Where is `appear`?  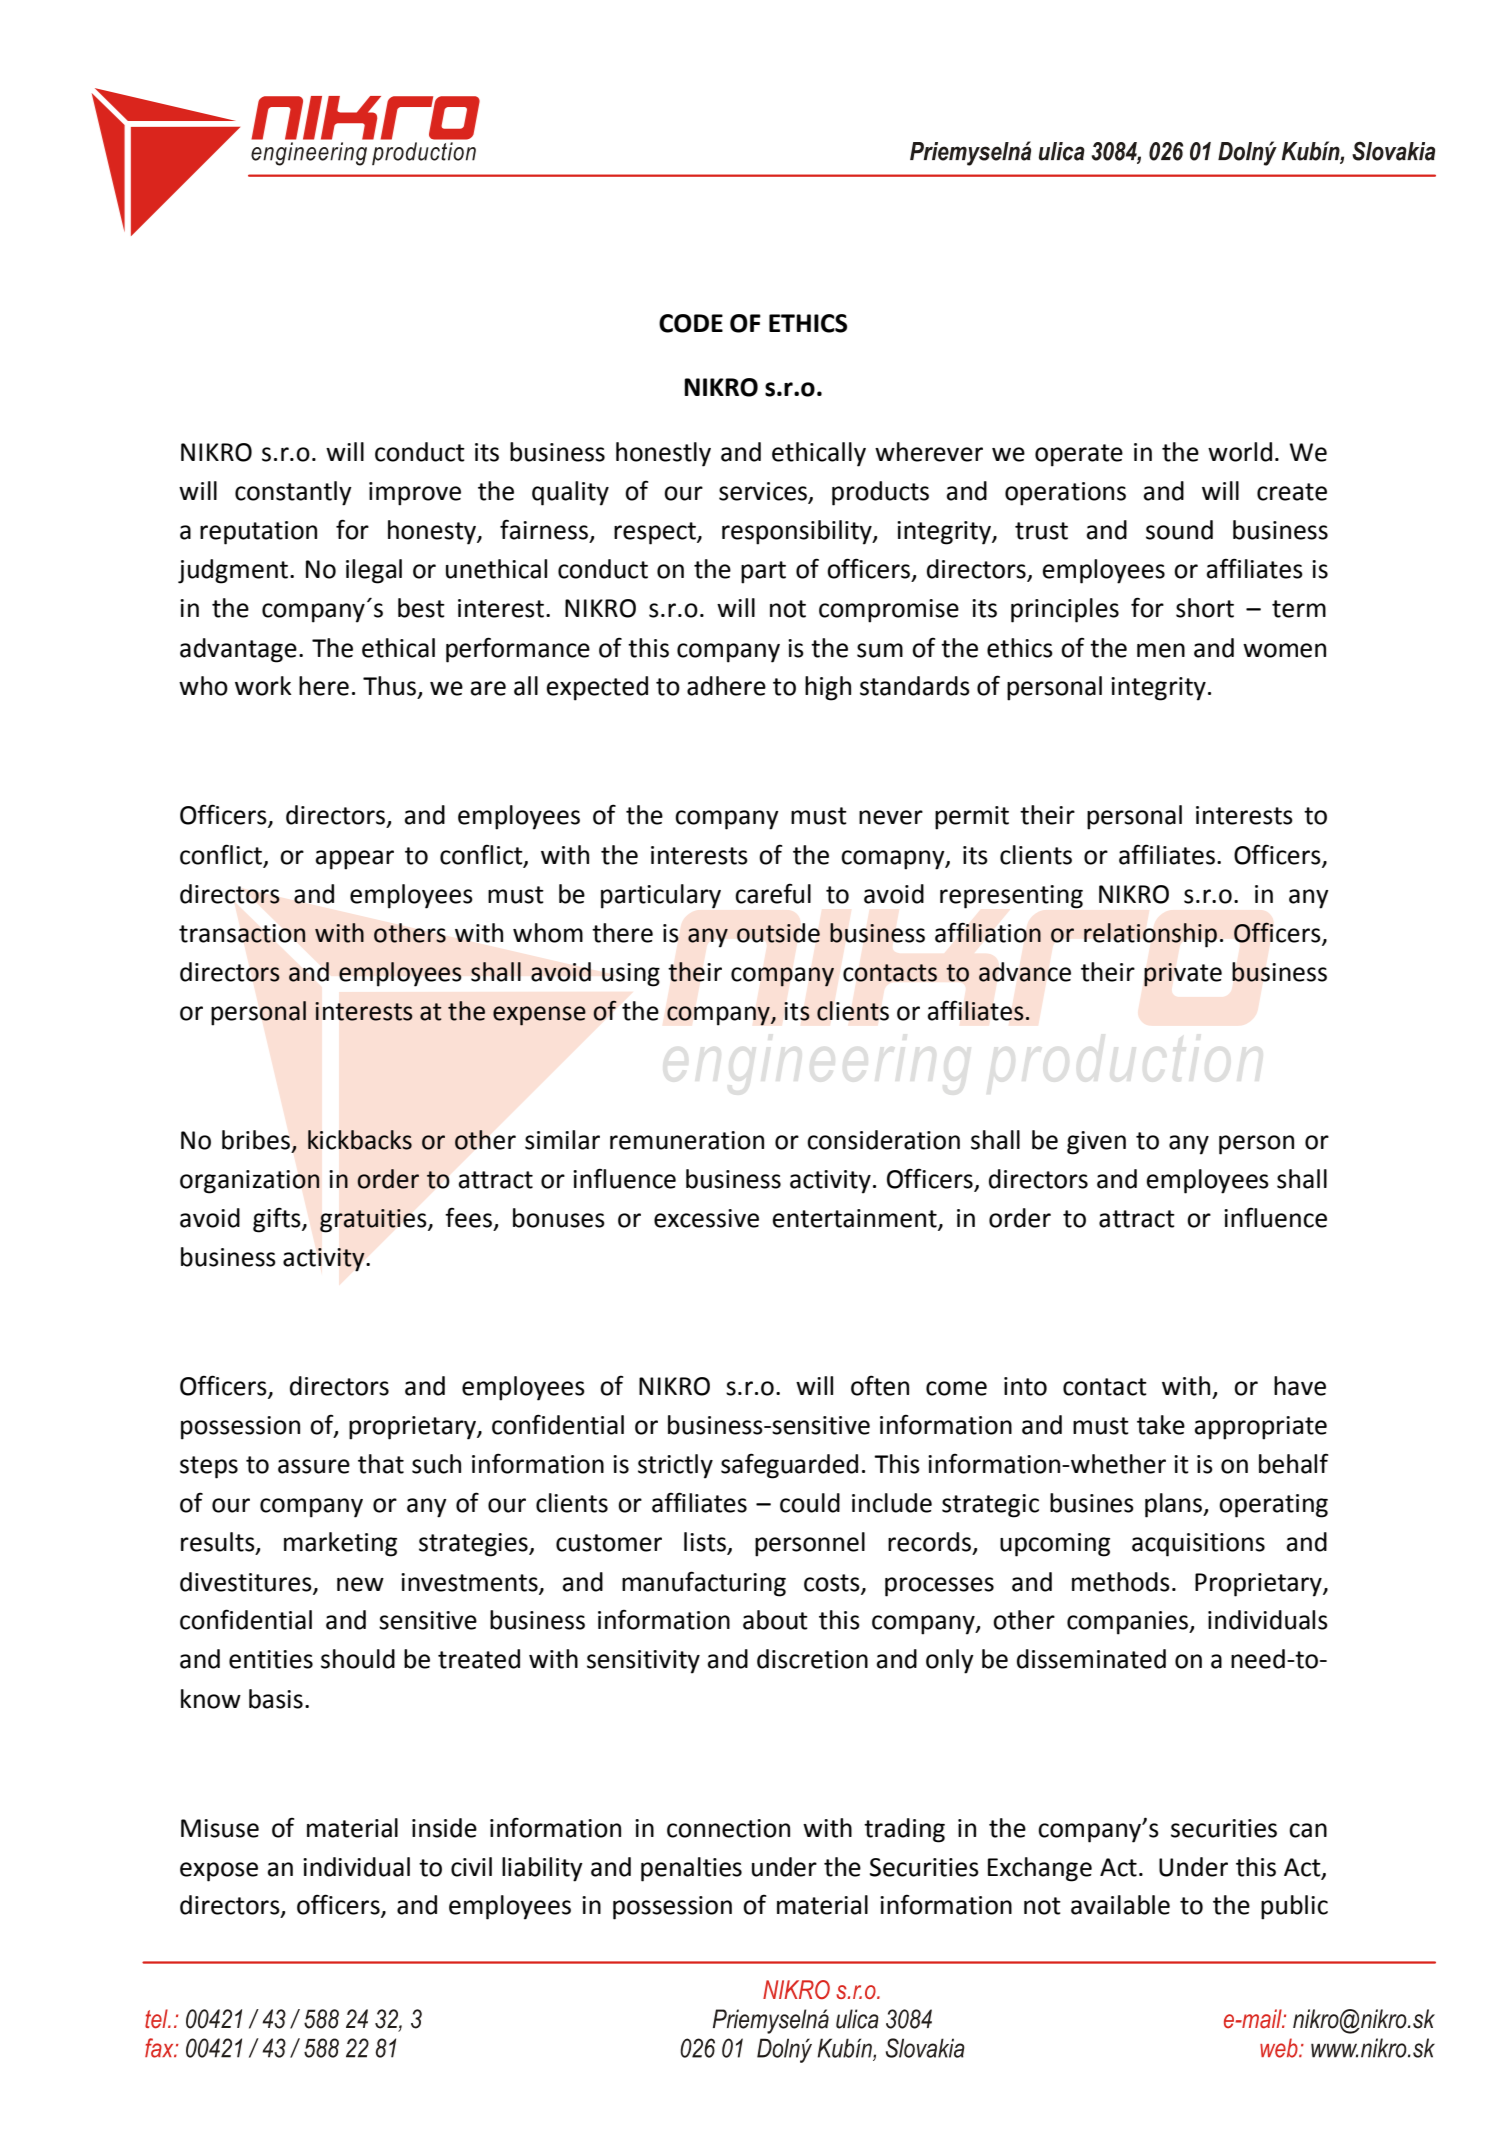
appear is located at coordinates (355, 860).
